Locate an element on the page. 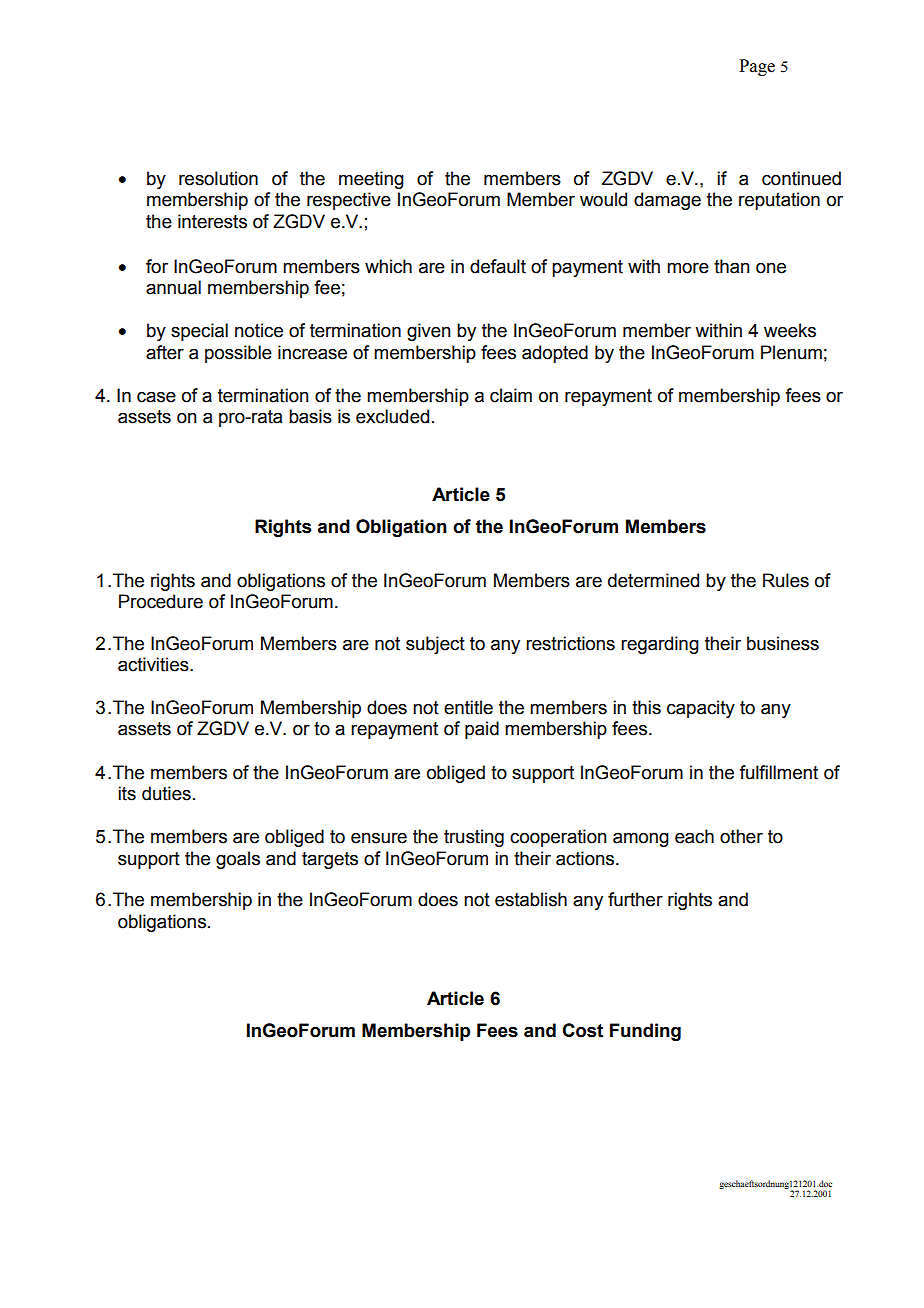 Image resolution: width=924 pixels, height=1308 pixels. duties is located at coordinates (166, 793).
